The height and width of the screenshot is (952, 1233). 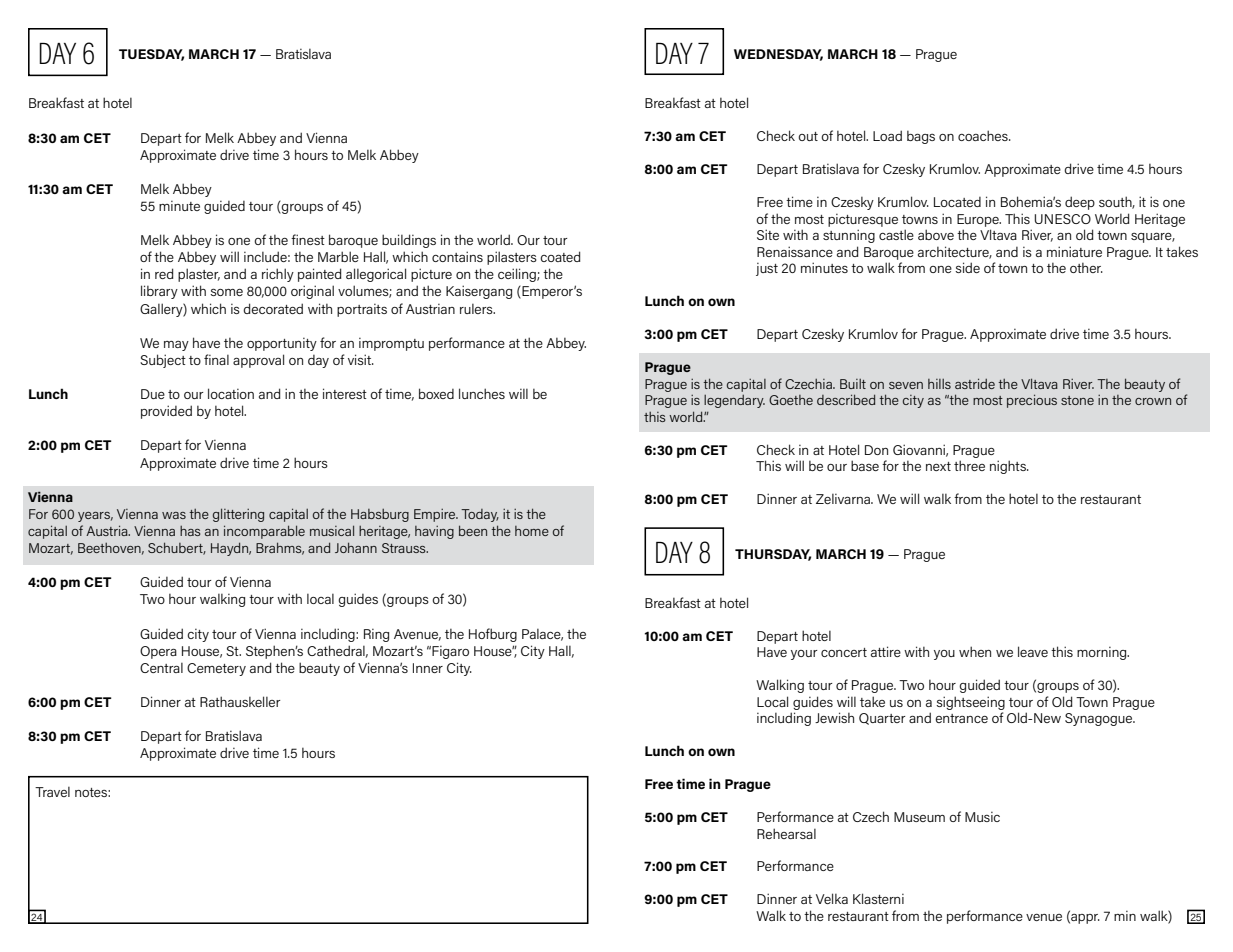 What do you see at coordinates (1009, 467) in the screenshot?
I see `nights` at bounding box center [1009, 467].
